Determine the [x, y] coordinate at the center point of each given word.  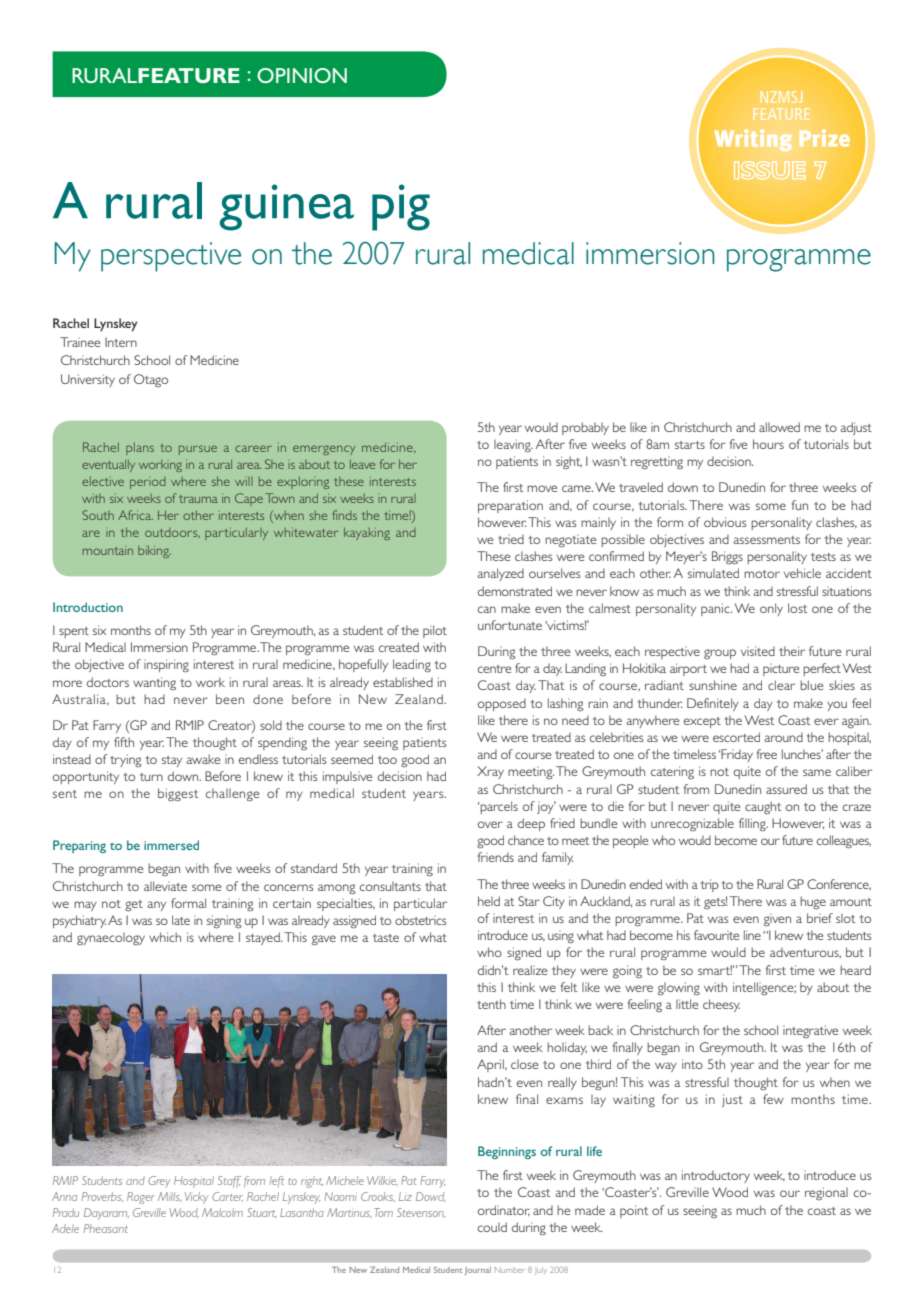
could [492, 1227]
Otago [151, 380]
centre [494, 669]
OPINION [302, 75]
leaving [513, 446]
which [165, 937]
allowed [779, 427]
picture [781, 670]
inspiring [166, 666]
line [752, 935]
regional [826, 1193]
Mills [170, 1196]
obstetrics [421, 920]
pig [401, 207]
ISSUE [770, 170]
